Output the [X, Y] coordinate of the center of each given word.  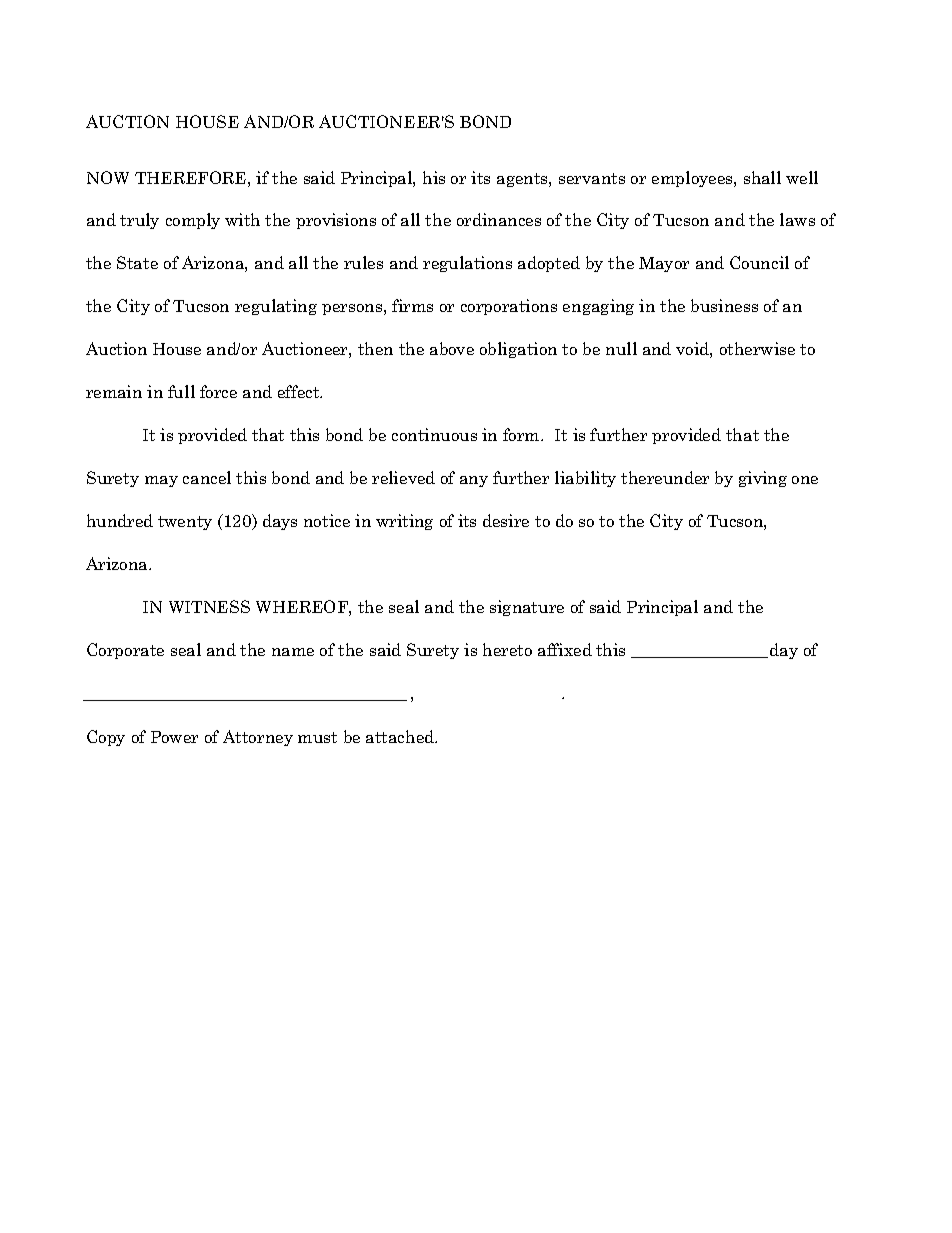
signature [527, 608]
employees [693, 179]
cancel [207, 477]
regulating [276, 307]
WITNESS [209, 606]
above [452, 348]
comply [193, 221]
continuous [434, 434]
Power [174, 737]
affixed [565, 649]
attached [401, 736]
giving [763, 479]
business [724, 305]
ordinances [499, 219]
